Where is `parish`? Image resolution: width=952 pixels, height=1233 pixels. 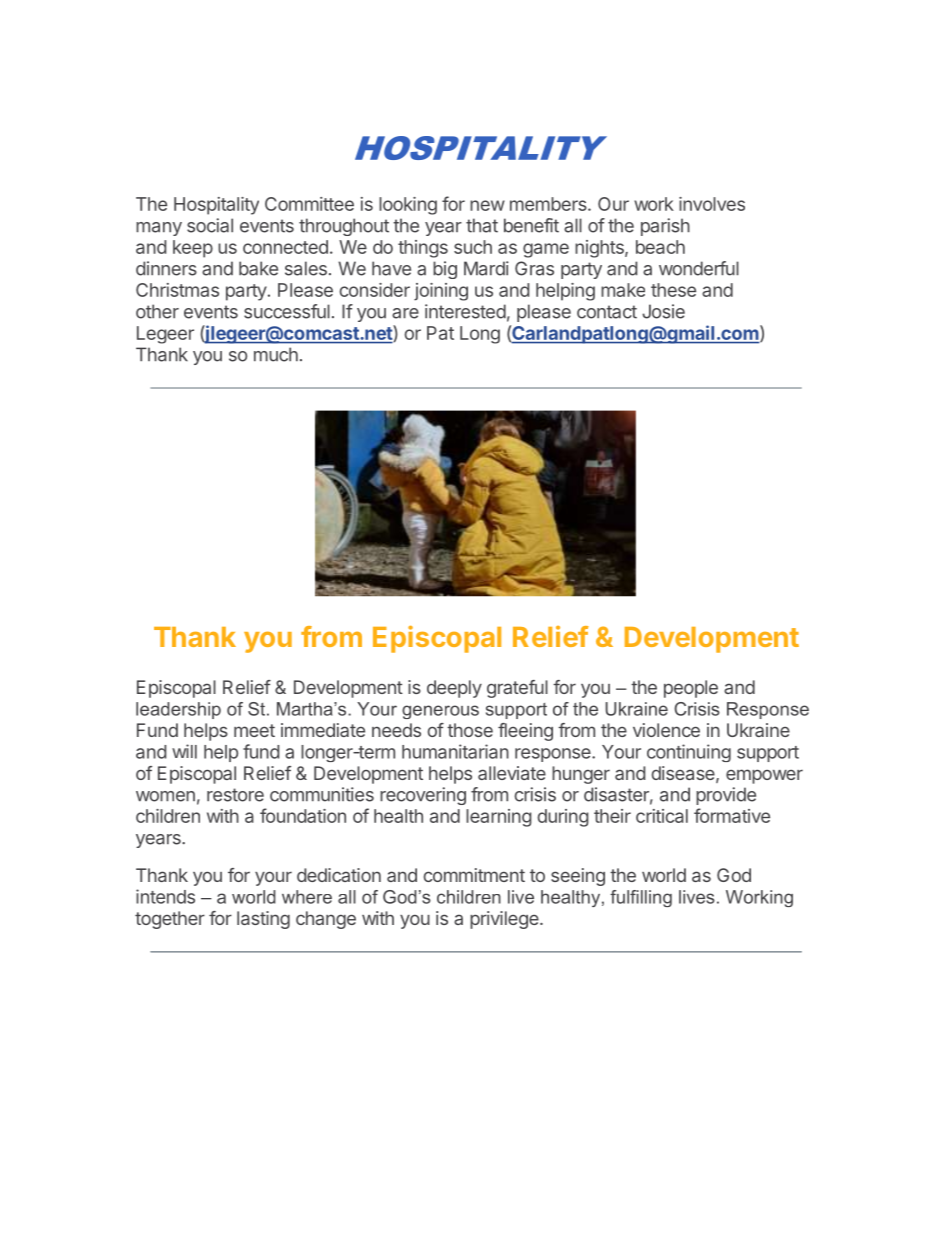 parish is located at coordinates (665, 227).
